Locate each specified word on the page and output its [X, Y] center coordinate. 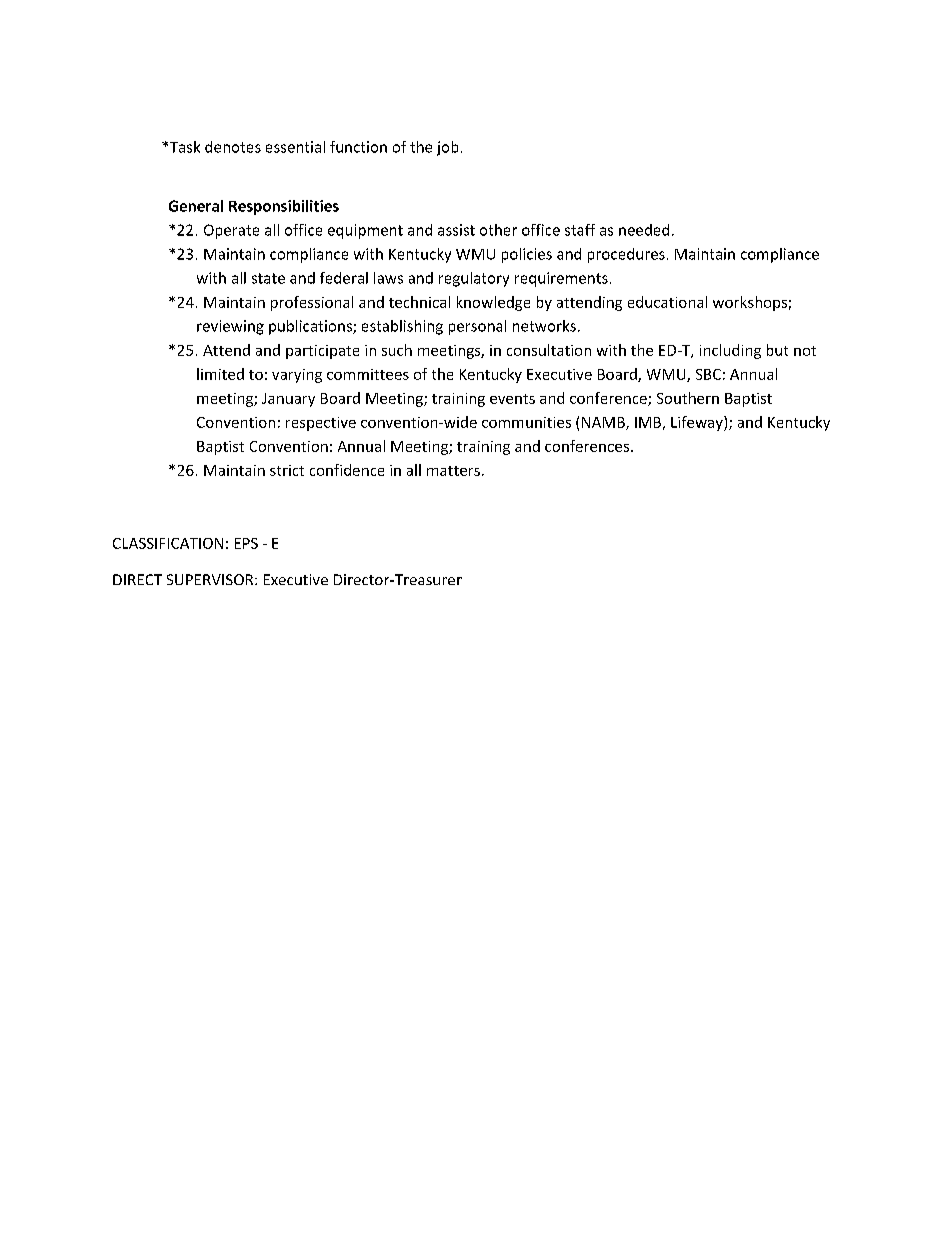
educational [667, 302]
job [447, 148]
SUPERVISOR [211, 579]
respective [321, 424]
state [268, 278]
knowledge [493, 303]
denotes [233, 147]
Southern [688, 398]
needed [644, 230]
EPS [246, 543]
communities [526, 422]
